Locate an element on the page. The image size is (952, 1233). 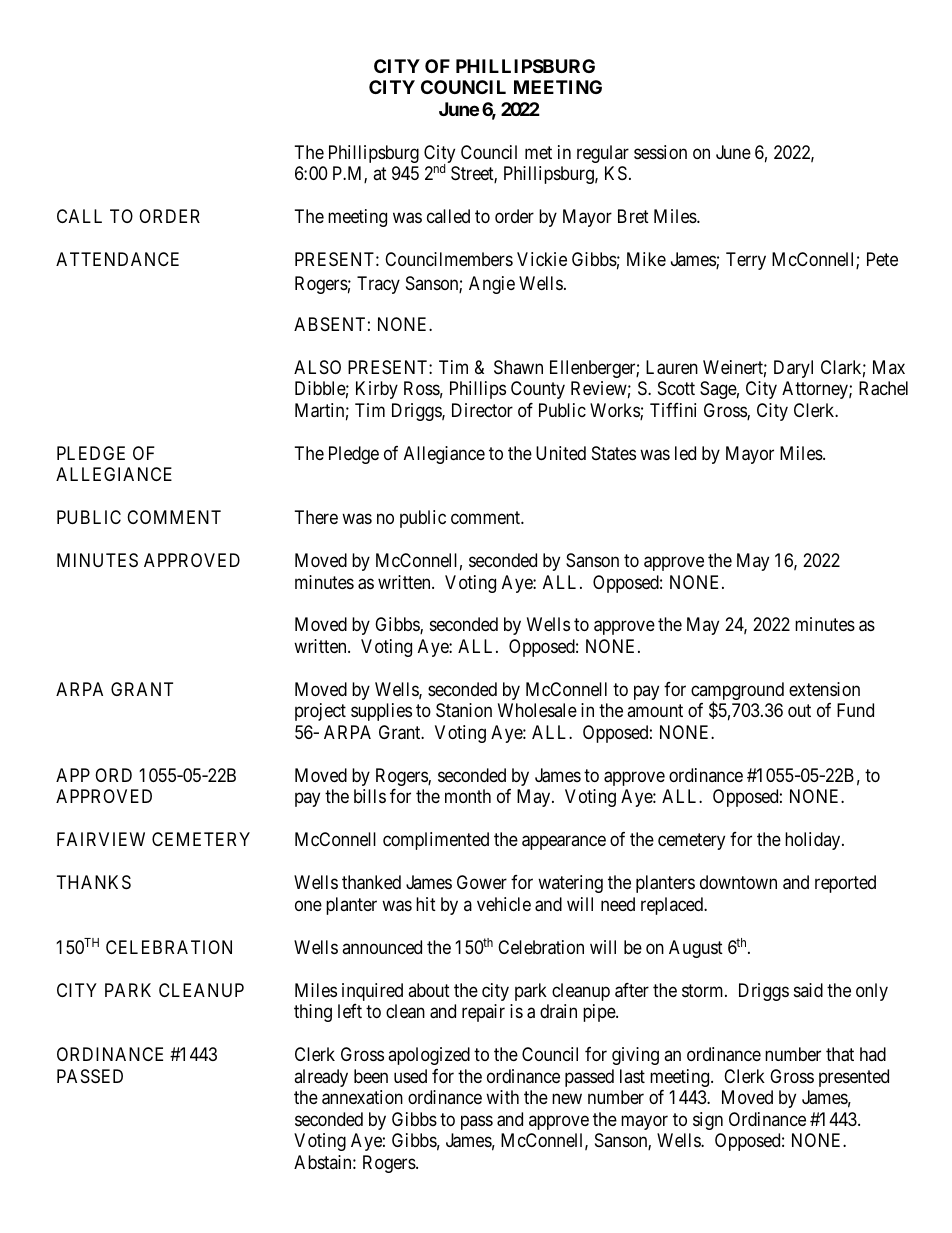
with is located at coordinates (502, 1097).
